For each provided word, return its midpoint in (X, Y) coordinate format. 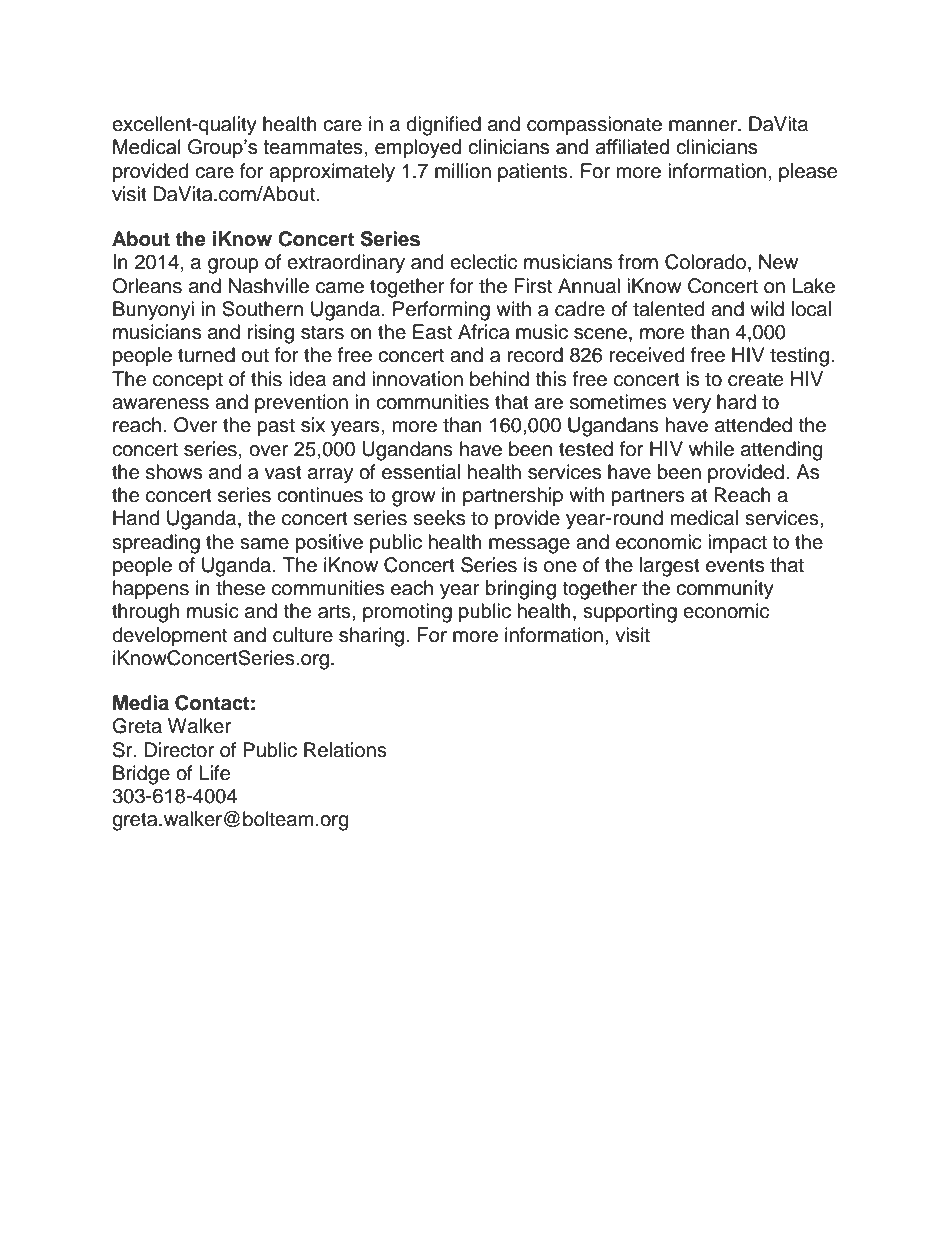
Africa (483, 332)
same (264, 544)
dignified (443, 126)
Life (214, 773)
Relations (345, 750)
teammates (313, 147)
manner (704, 126)
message (529, 546)
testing (799, 357)
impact (737, 543)
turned (206, 355)
